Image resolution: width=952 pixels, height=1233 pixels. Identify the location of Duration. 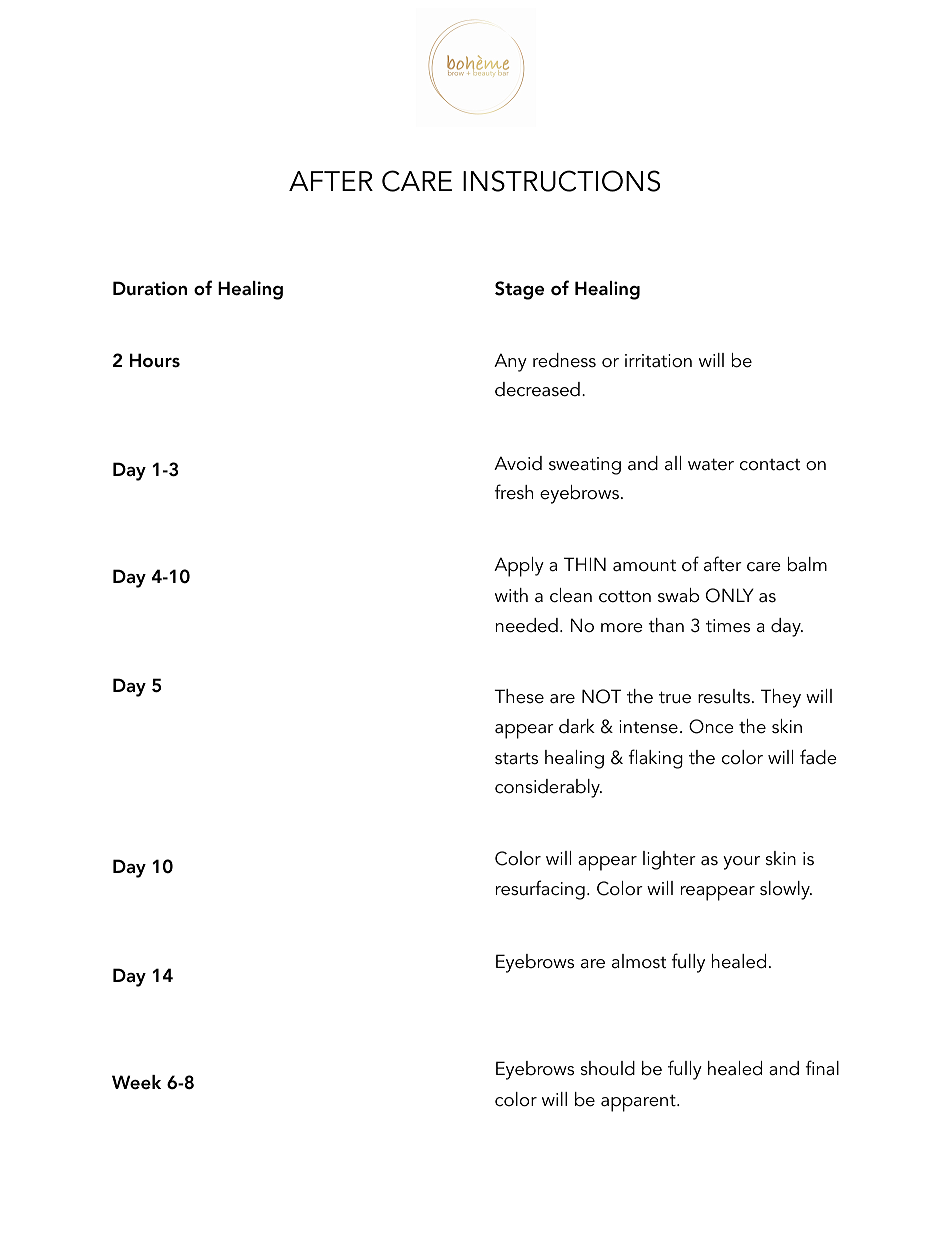
(150, 288).
